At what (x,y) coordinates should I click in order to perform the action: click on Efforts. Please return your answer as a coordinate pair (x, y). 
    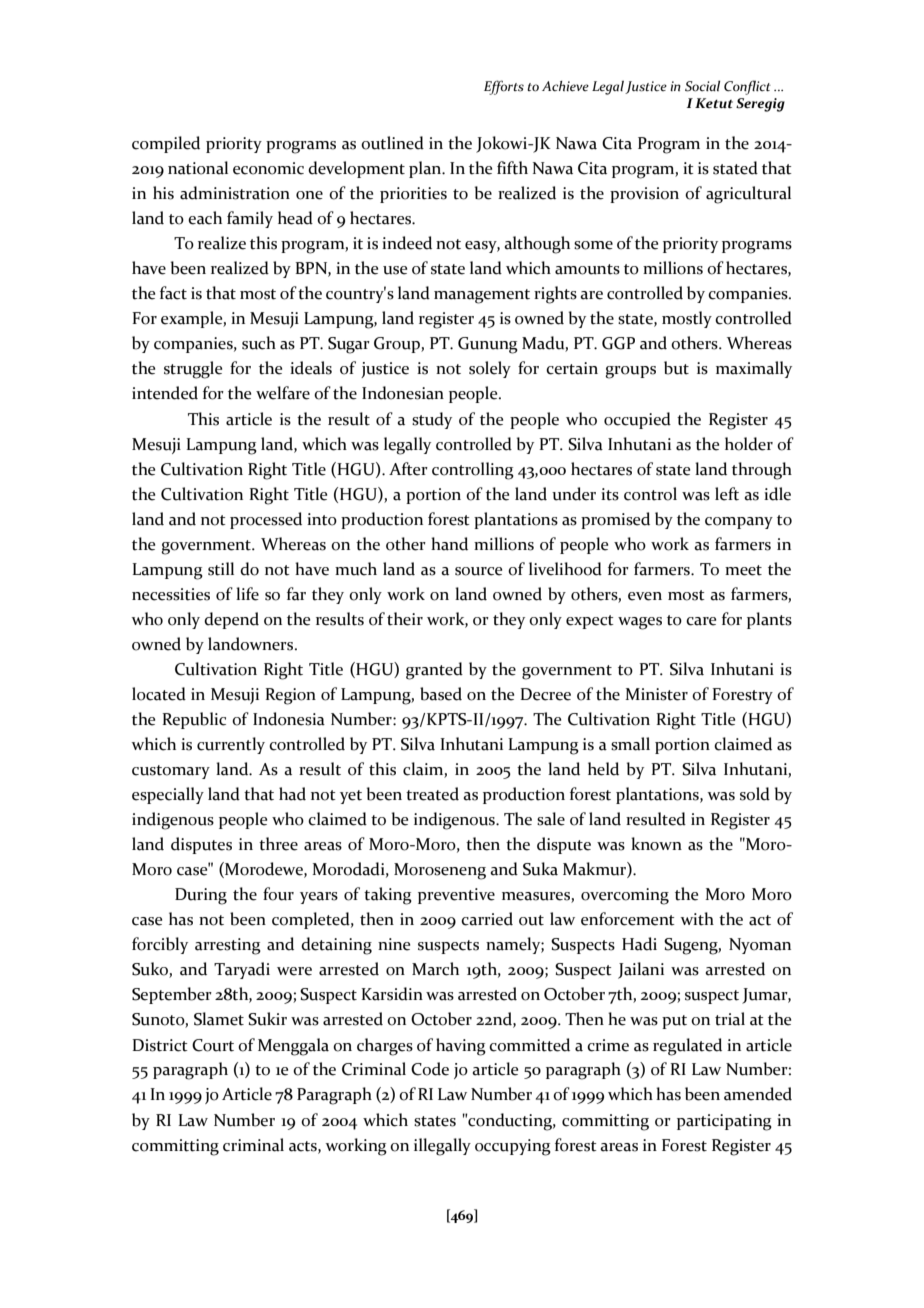
    Looking at the image, I should click on (504, 87).
